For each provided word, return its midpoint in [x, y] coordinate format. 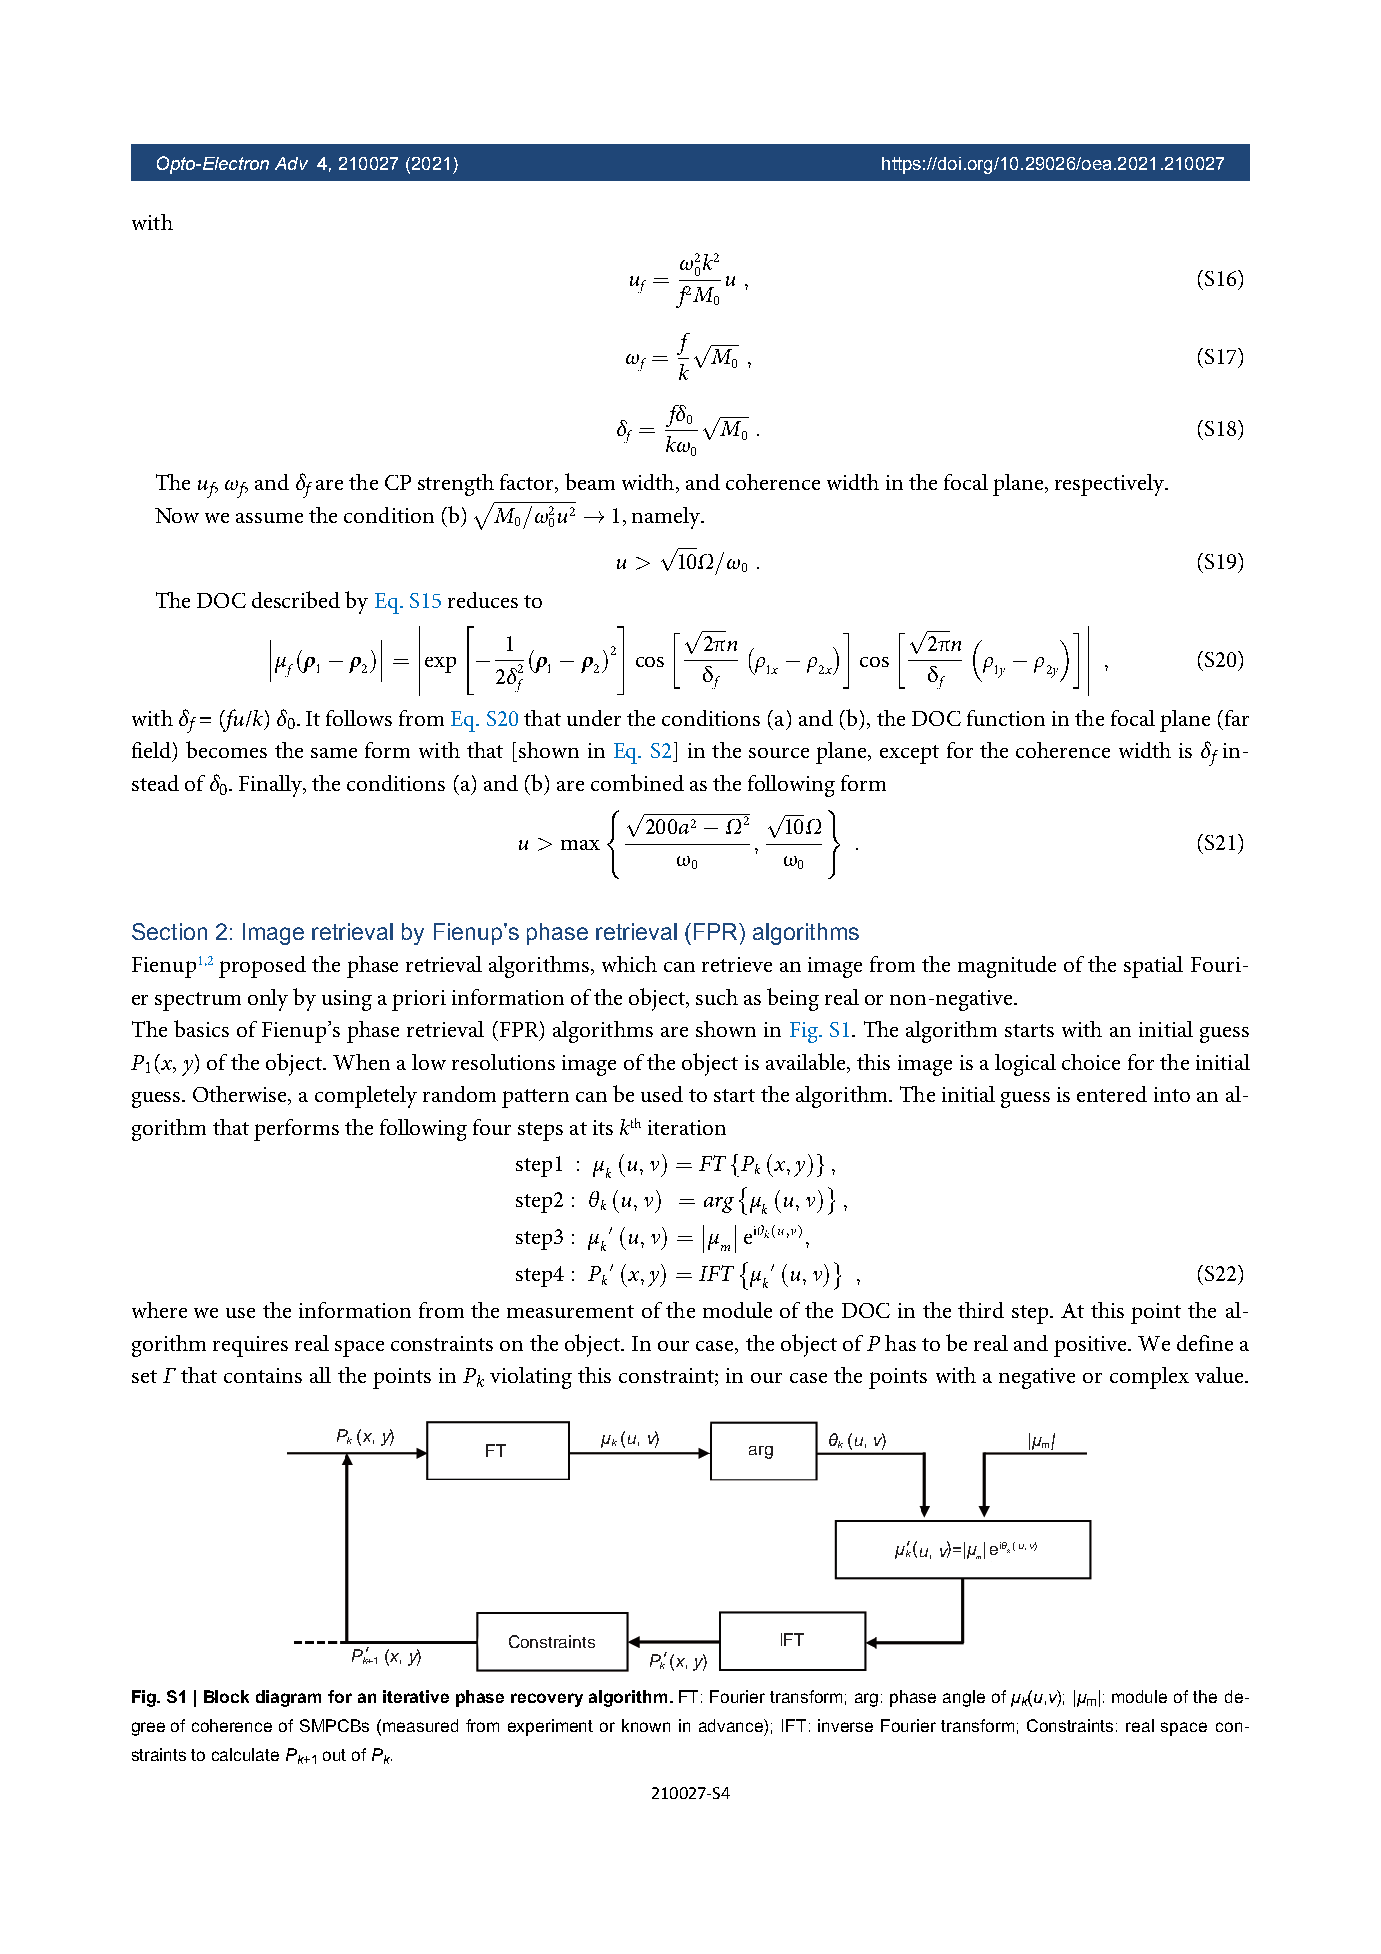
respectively [1111, 485]
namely [667, 518]
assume [269, 518]
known [646, 1725]
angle [964, 1698]
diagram [288, 1698]
